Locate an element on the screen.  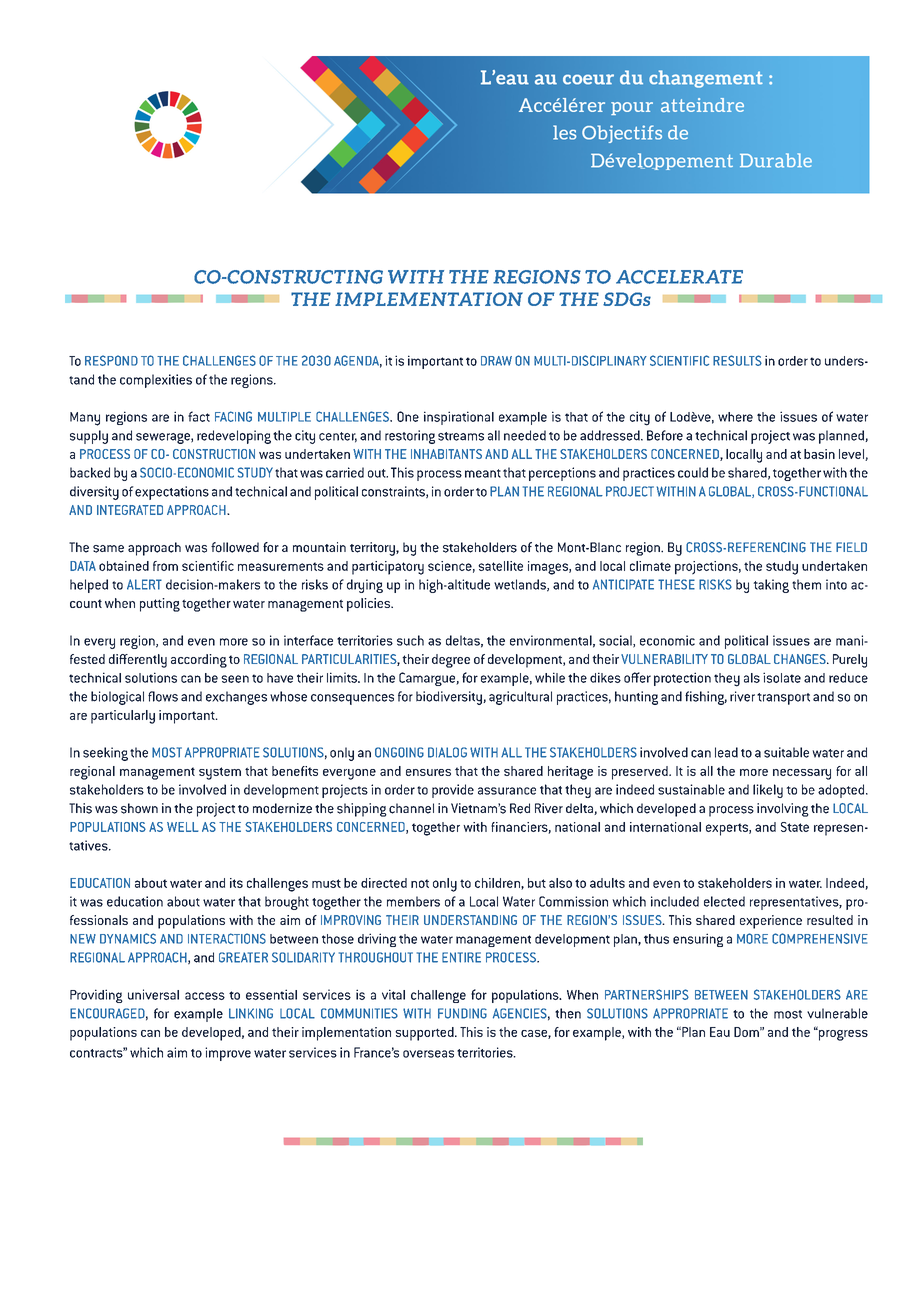
DRAW is located at coordinates (496, 361).
